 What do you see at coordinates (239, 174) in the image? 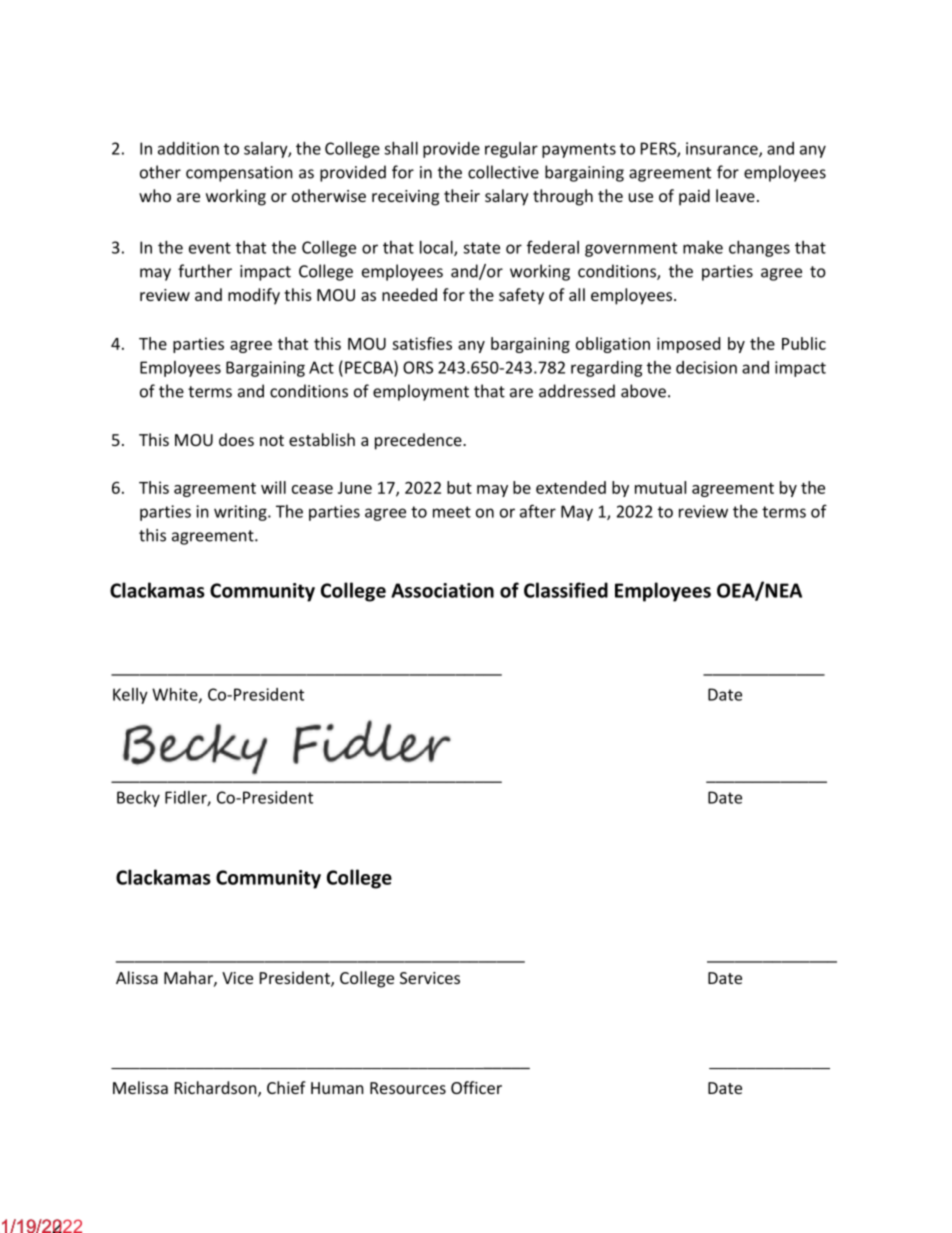
I see `compensation` at bounding box center [239, 174].
